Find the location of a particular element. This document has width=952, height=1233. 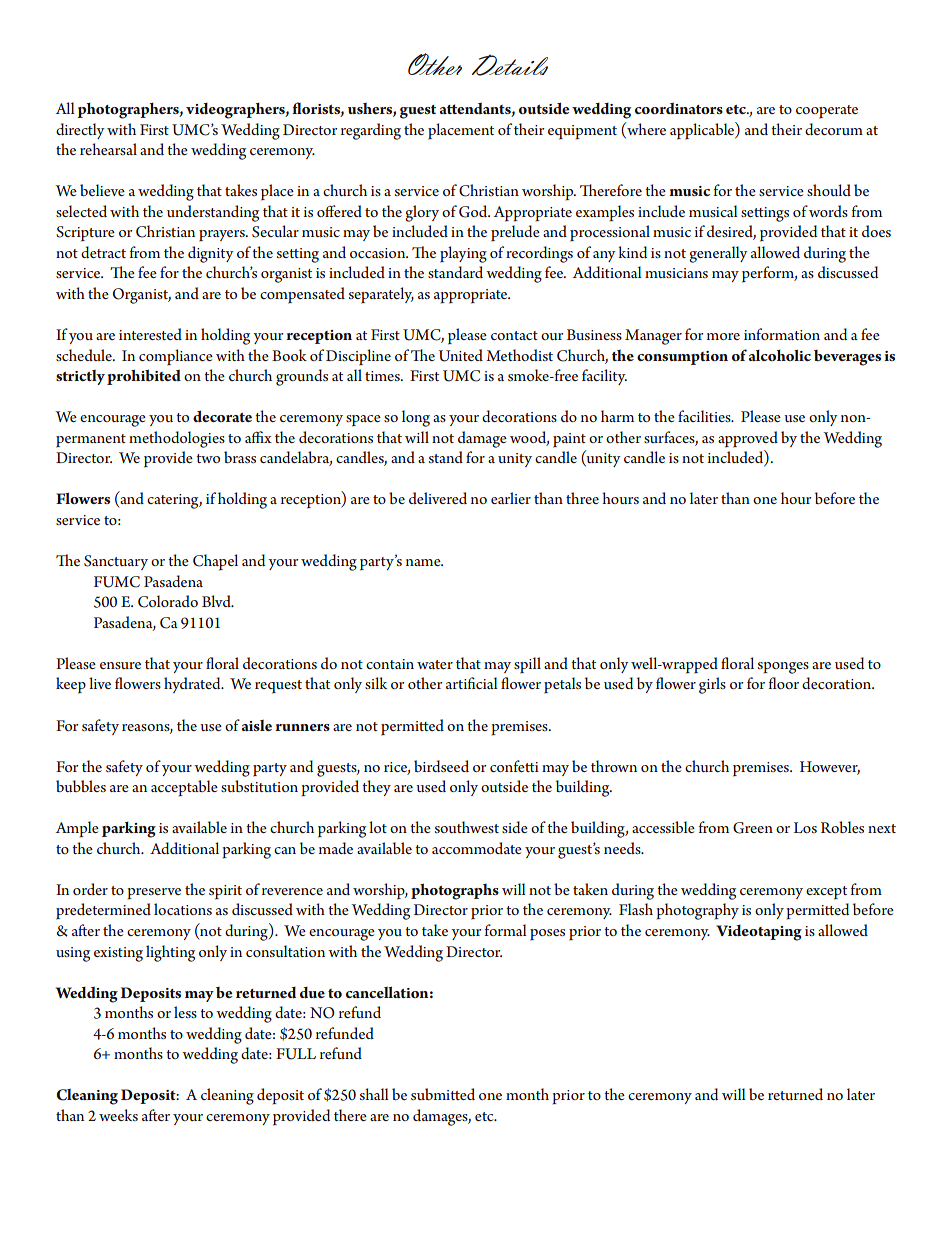

water is located at coordinates (435, 664).
